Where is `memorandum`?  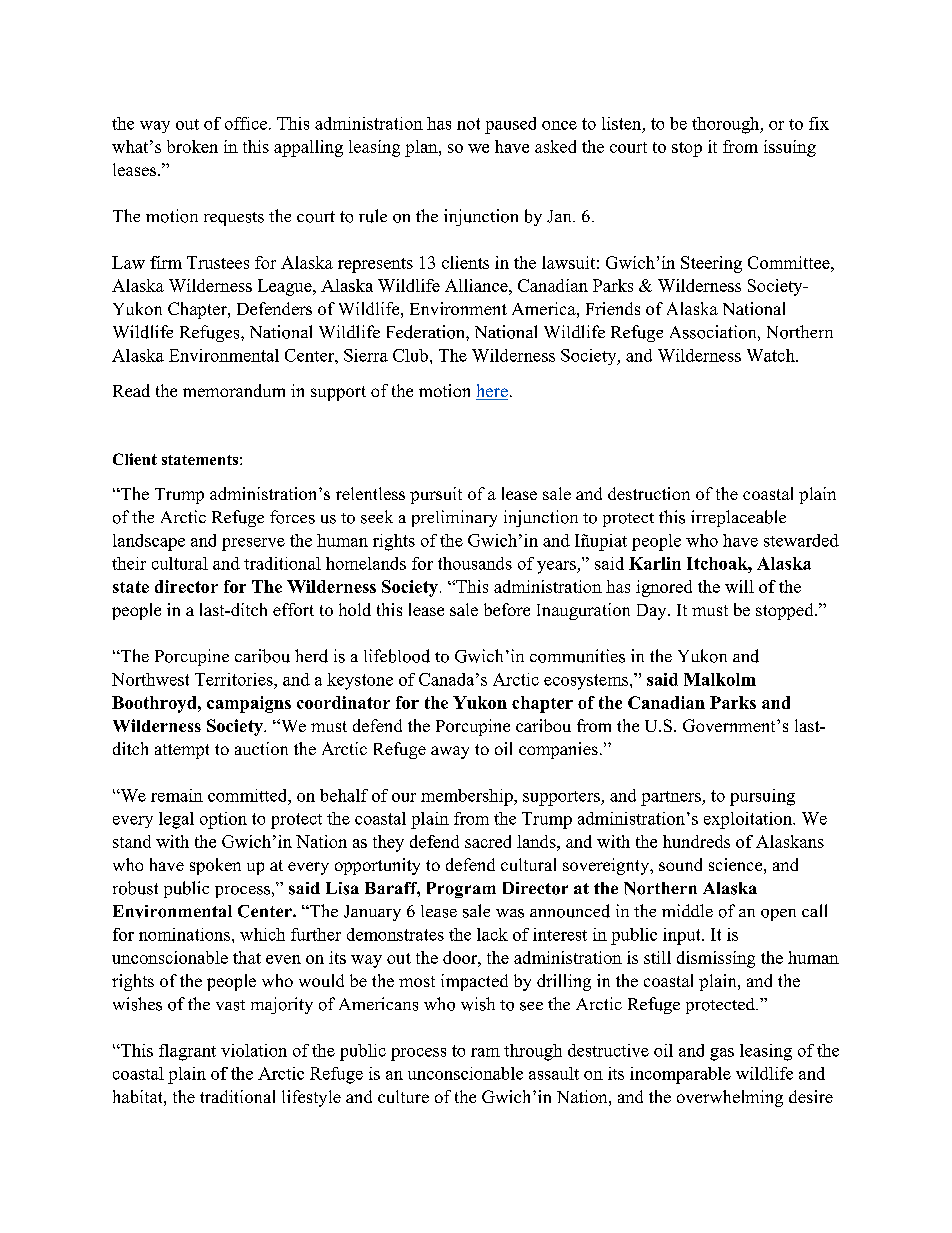
memorandum is located at coordinates (234, 390).
